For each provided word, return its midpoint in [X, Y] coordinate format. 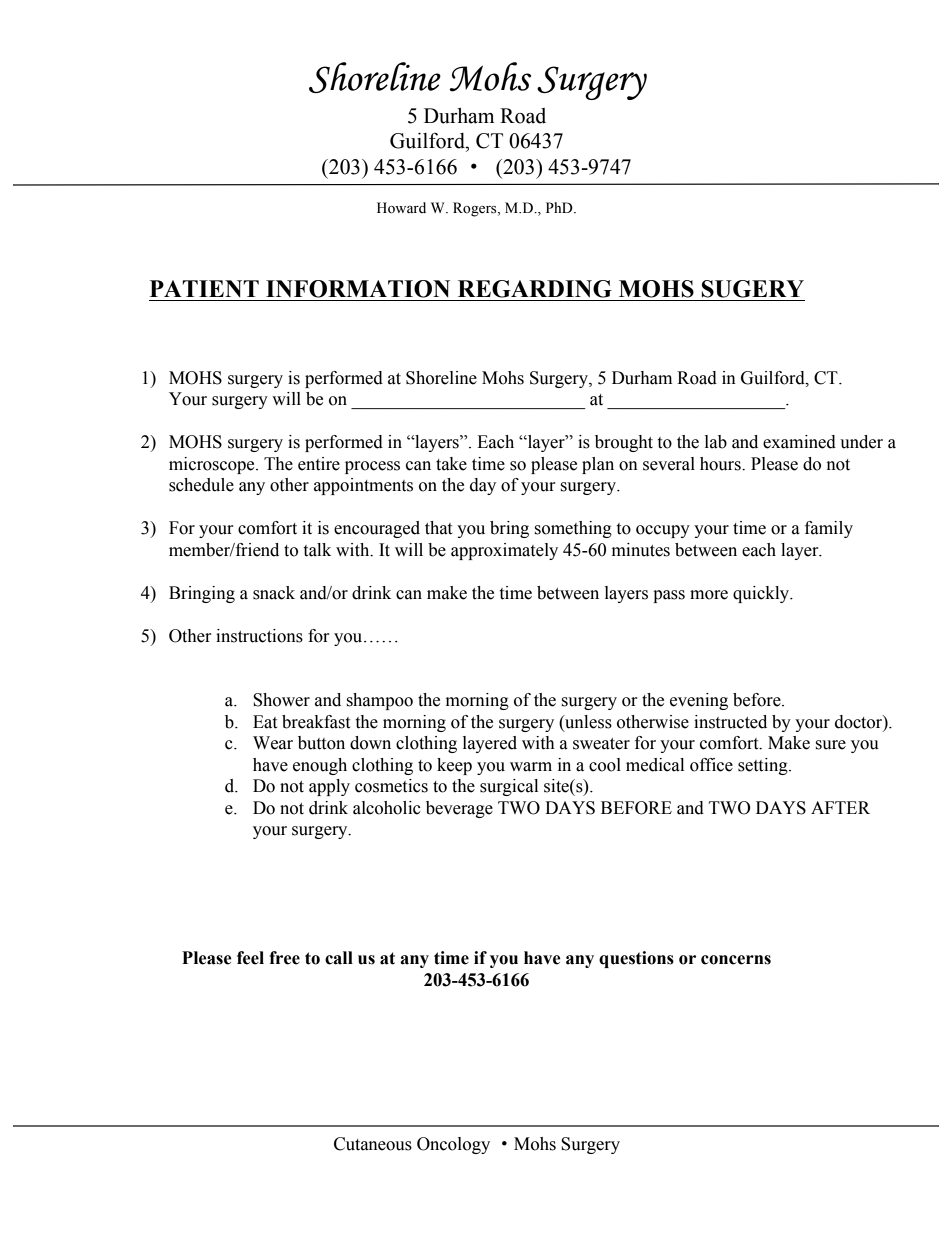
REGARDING [535, 289]
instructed [730, 722]
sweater [601, 744]
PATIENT [204, 288]
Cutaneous [373, 1144]
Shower [281, 700]
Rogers [476, 209]
